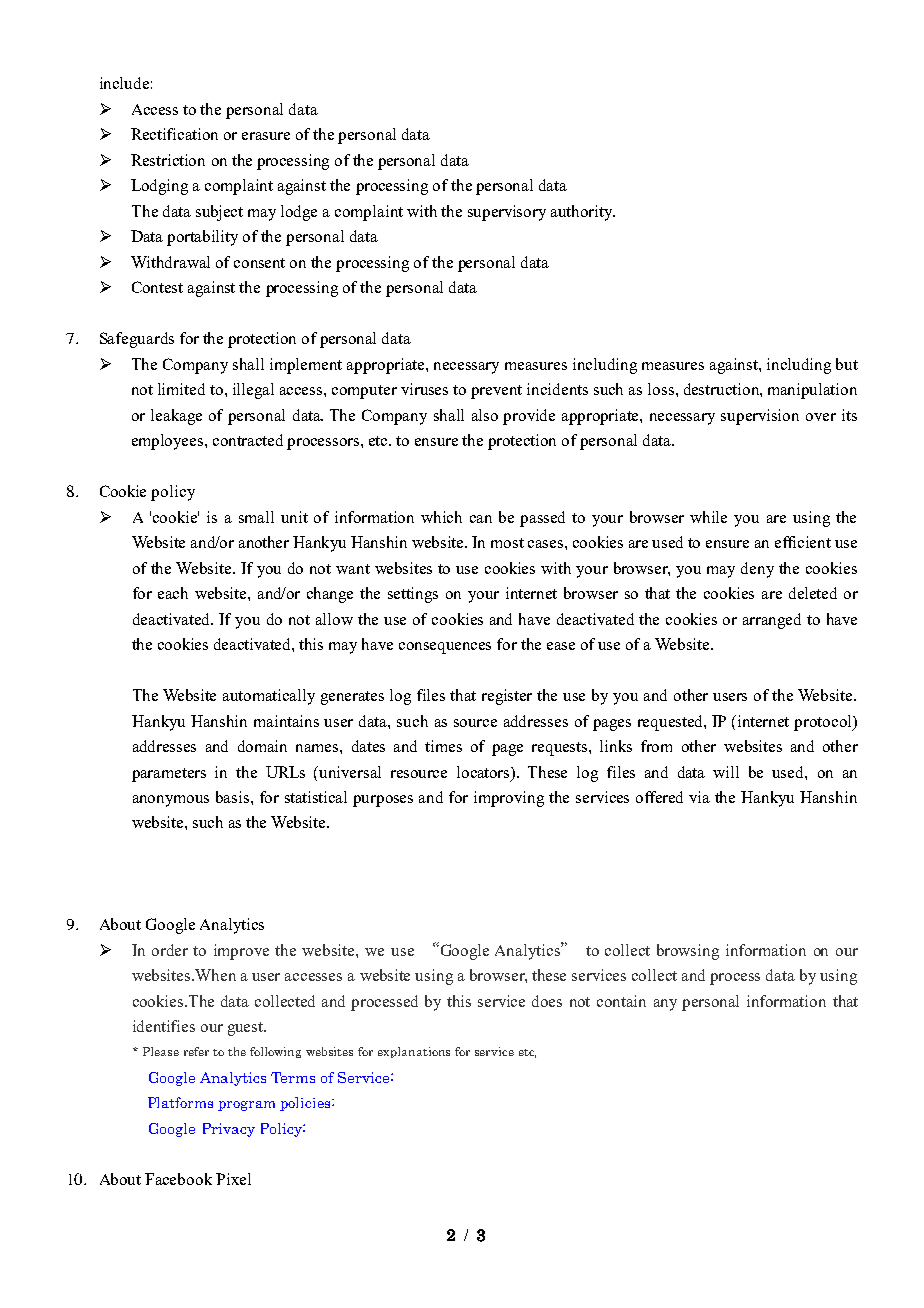  I want to click on consequences, so click(445, 648).
